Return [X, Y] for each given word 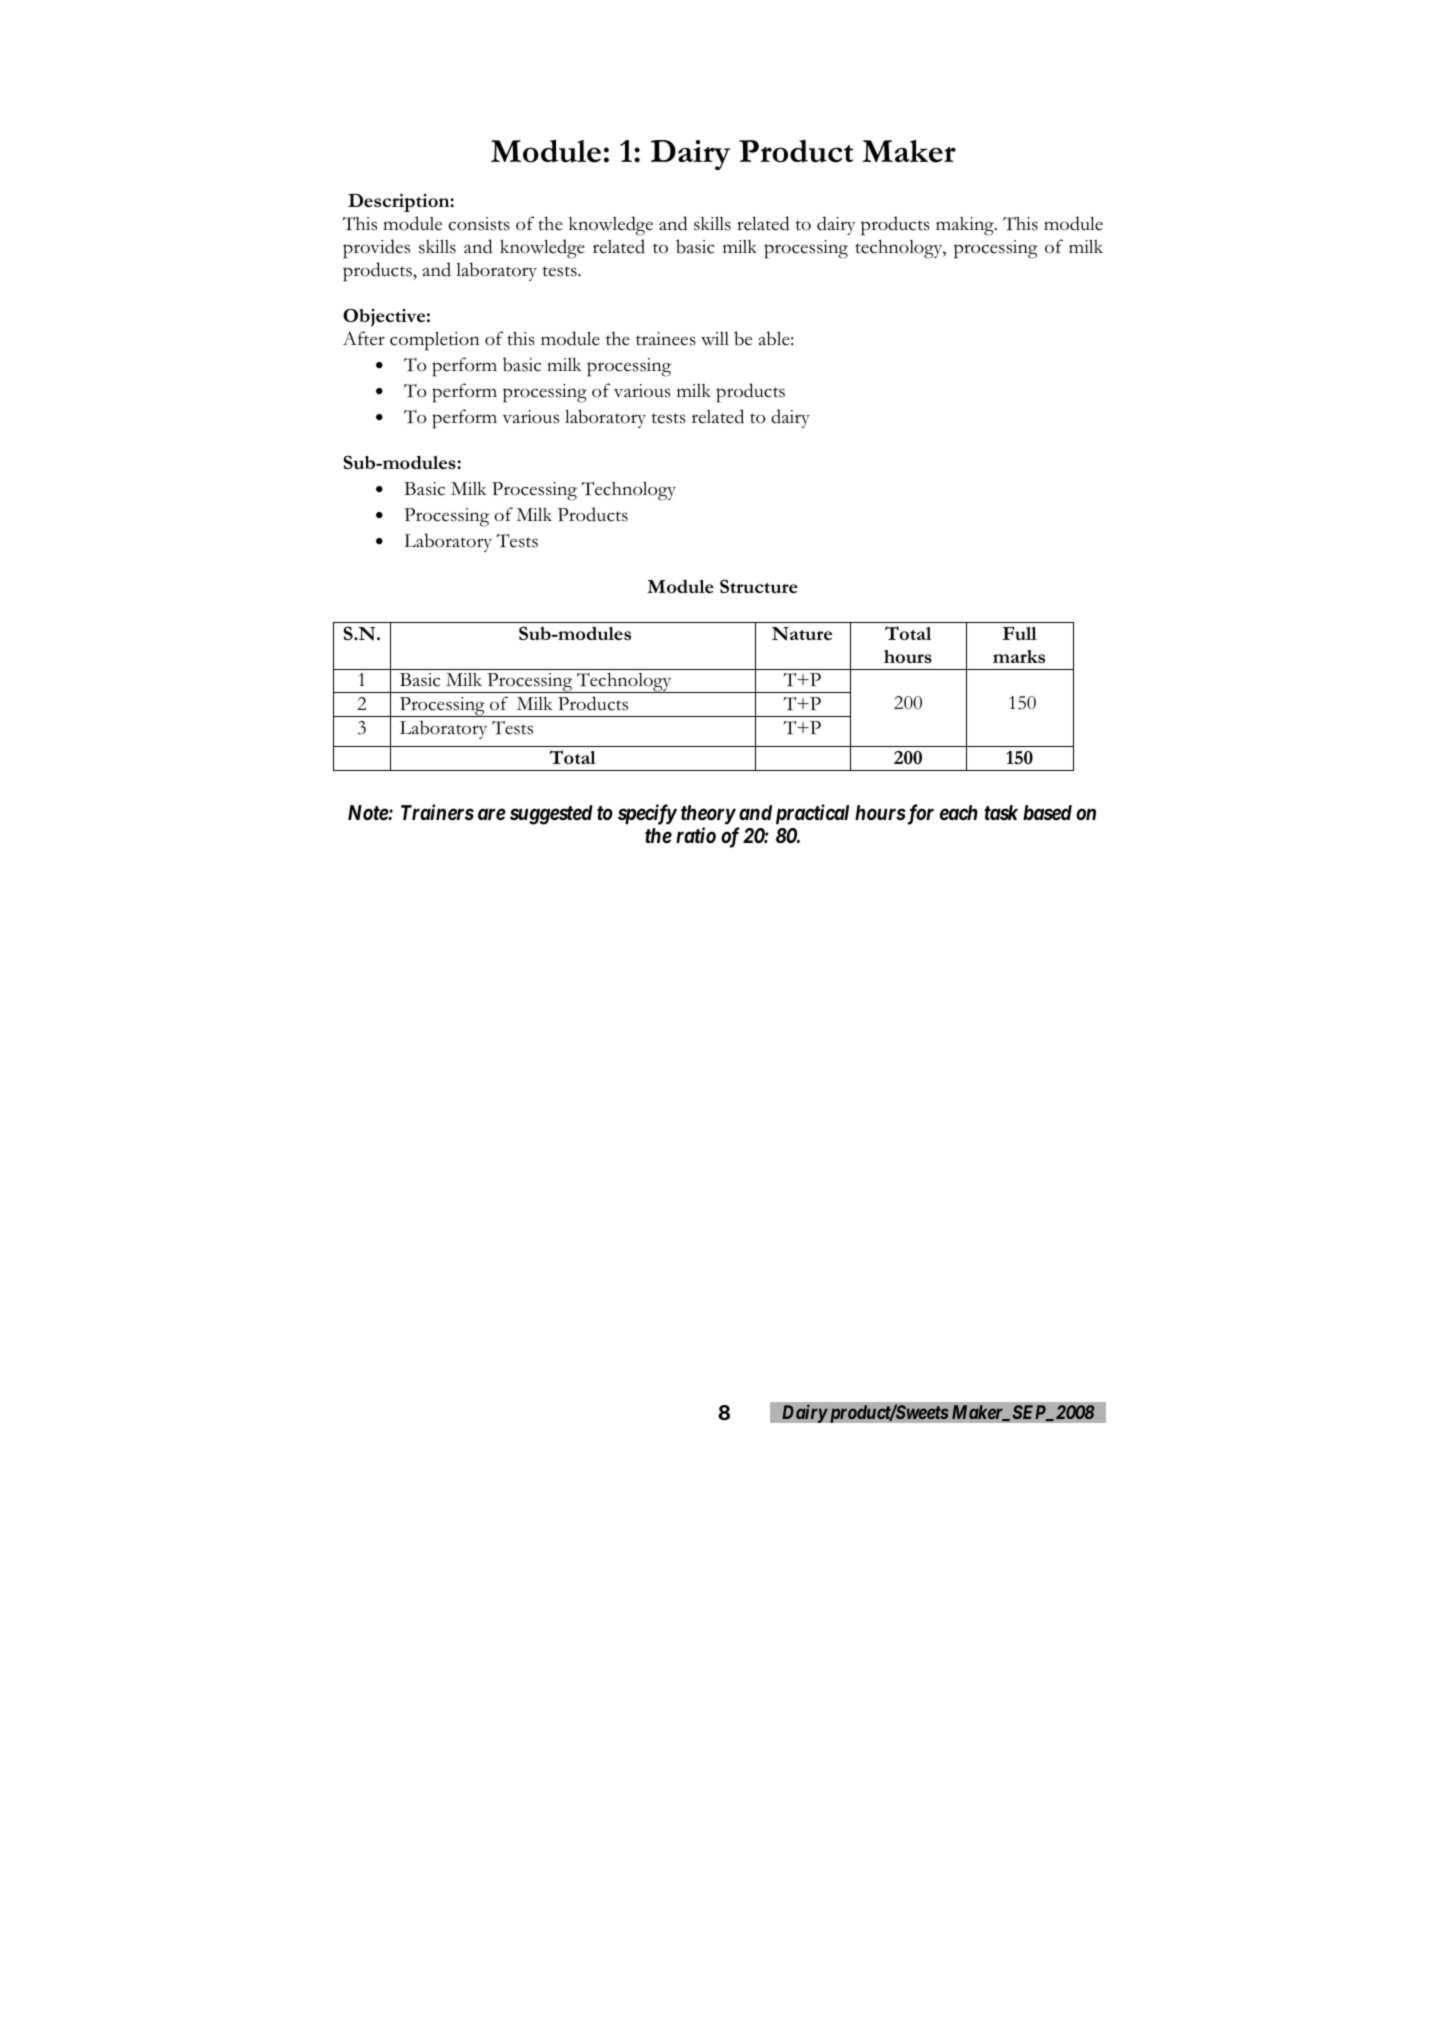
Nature [802, 634]
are [492, 814]
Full [1020, 633]
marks [1019, 656]
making [966, 226]
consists [479, 224]
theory [708, 815]
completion [435, 341]
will [715, 339]
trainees [666, 339]
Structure [759, 586]
